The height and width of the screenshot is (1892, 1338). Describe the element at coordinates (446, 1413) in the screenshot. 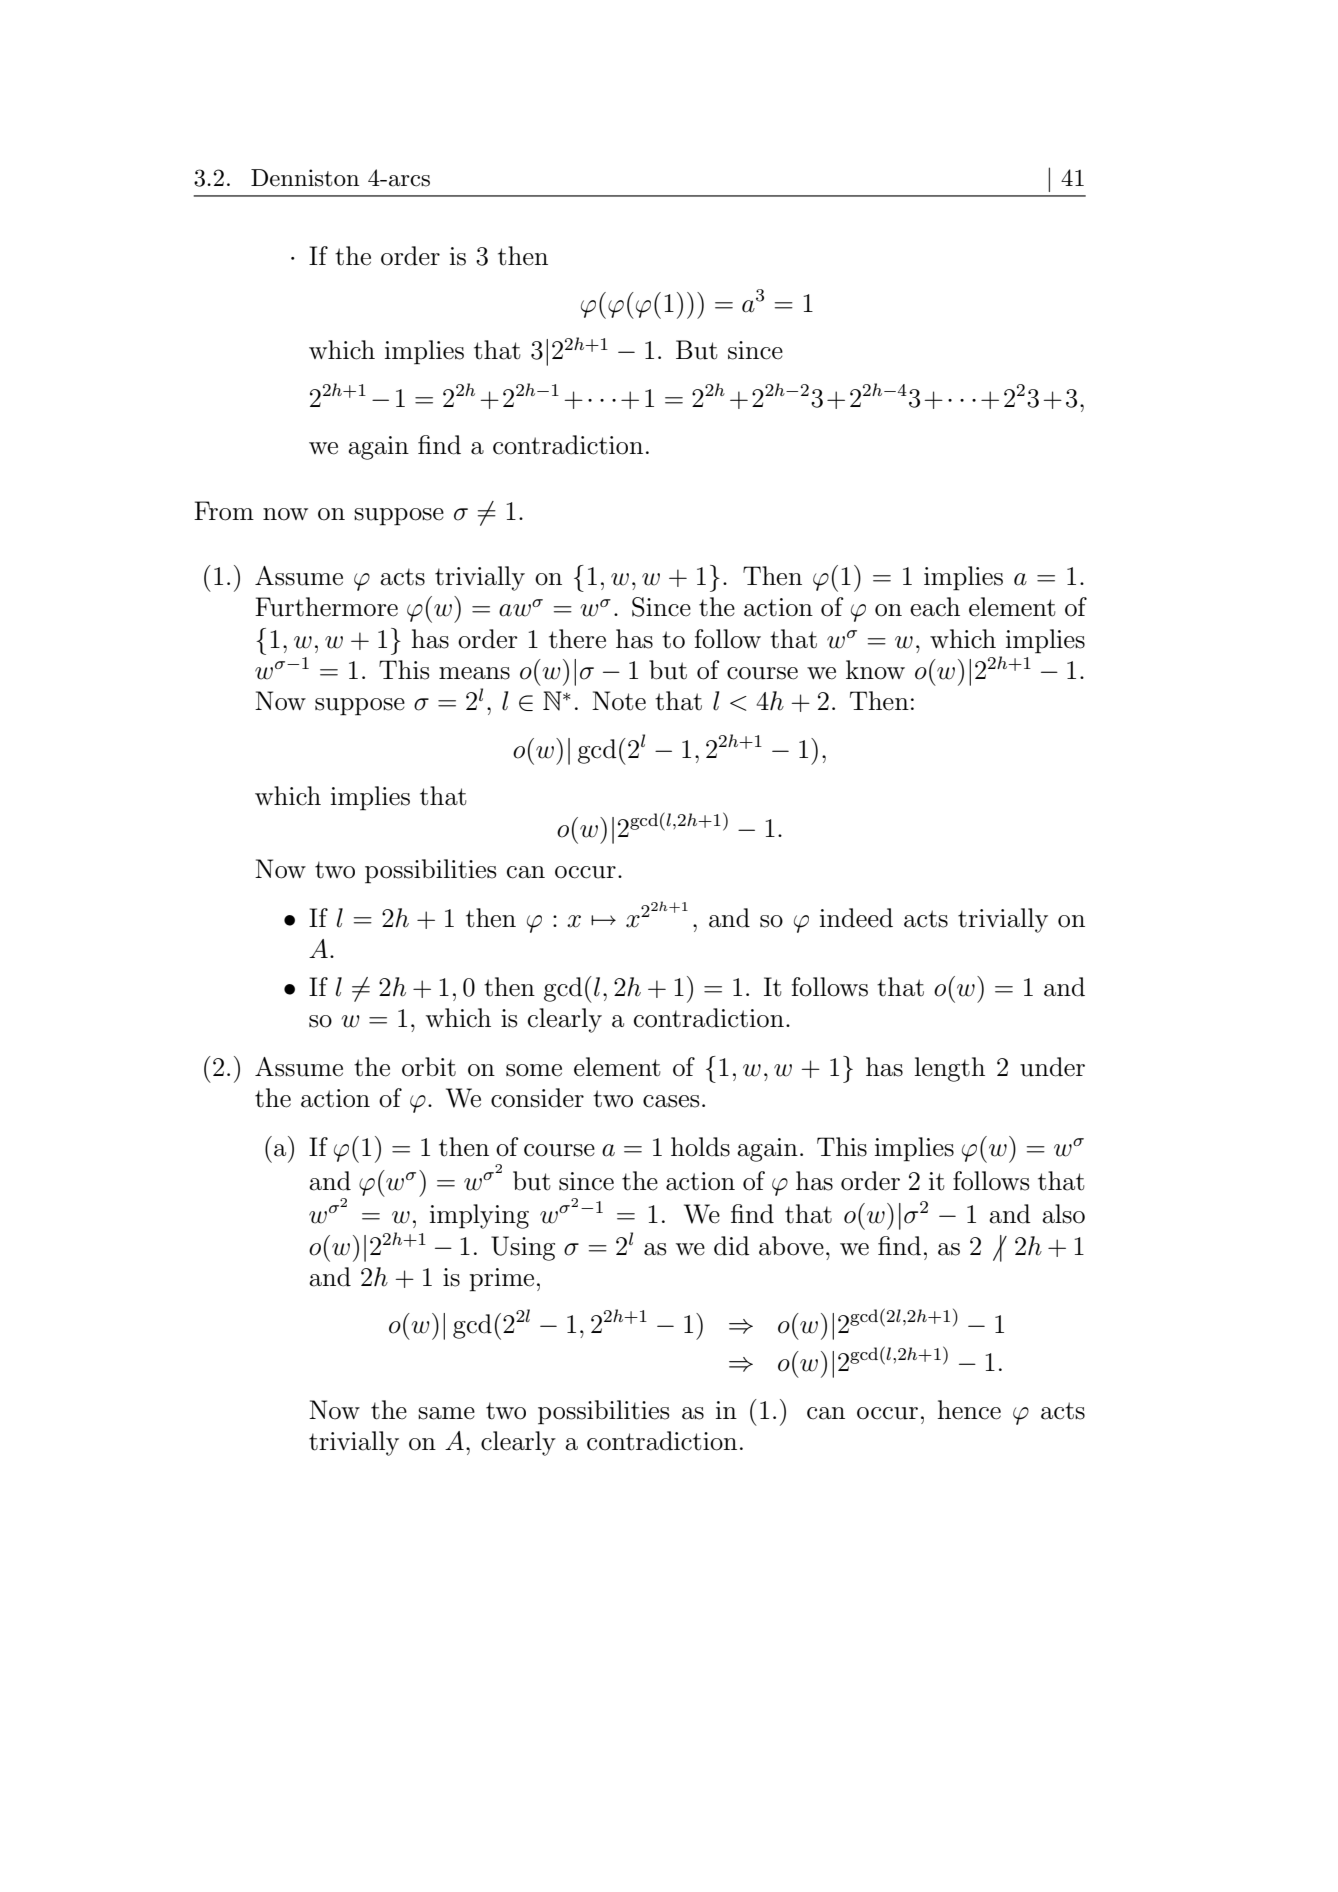

I see `same` at that location.
